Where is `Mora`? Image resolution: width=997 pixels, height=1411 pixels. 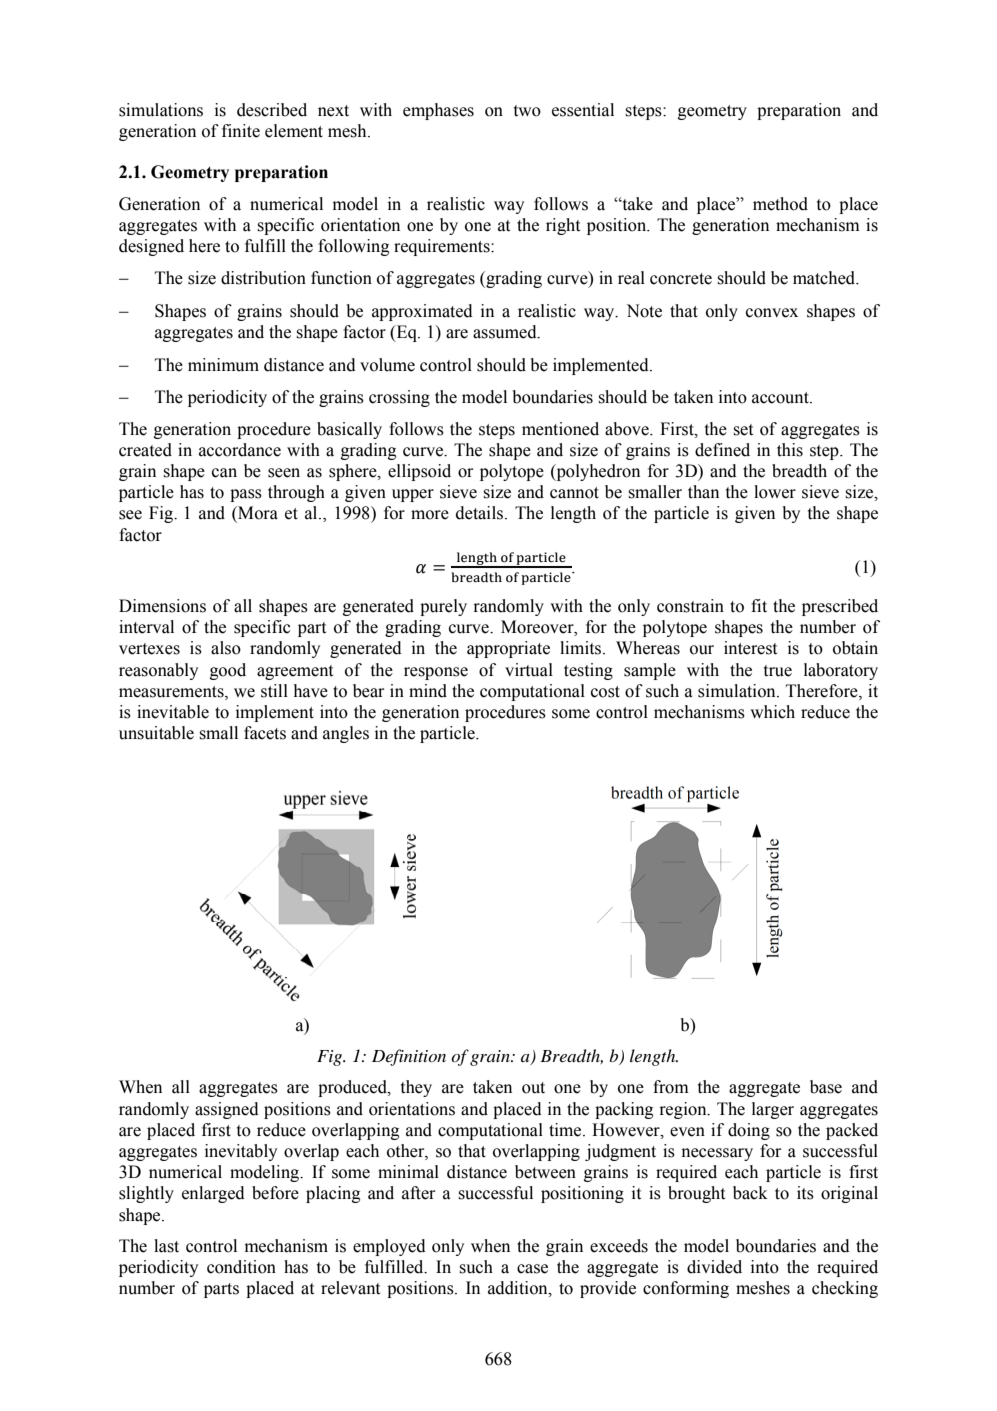 Mora is located at coordinates (257, 513).
